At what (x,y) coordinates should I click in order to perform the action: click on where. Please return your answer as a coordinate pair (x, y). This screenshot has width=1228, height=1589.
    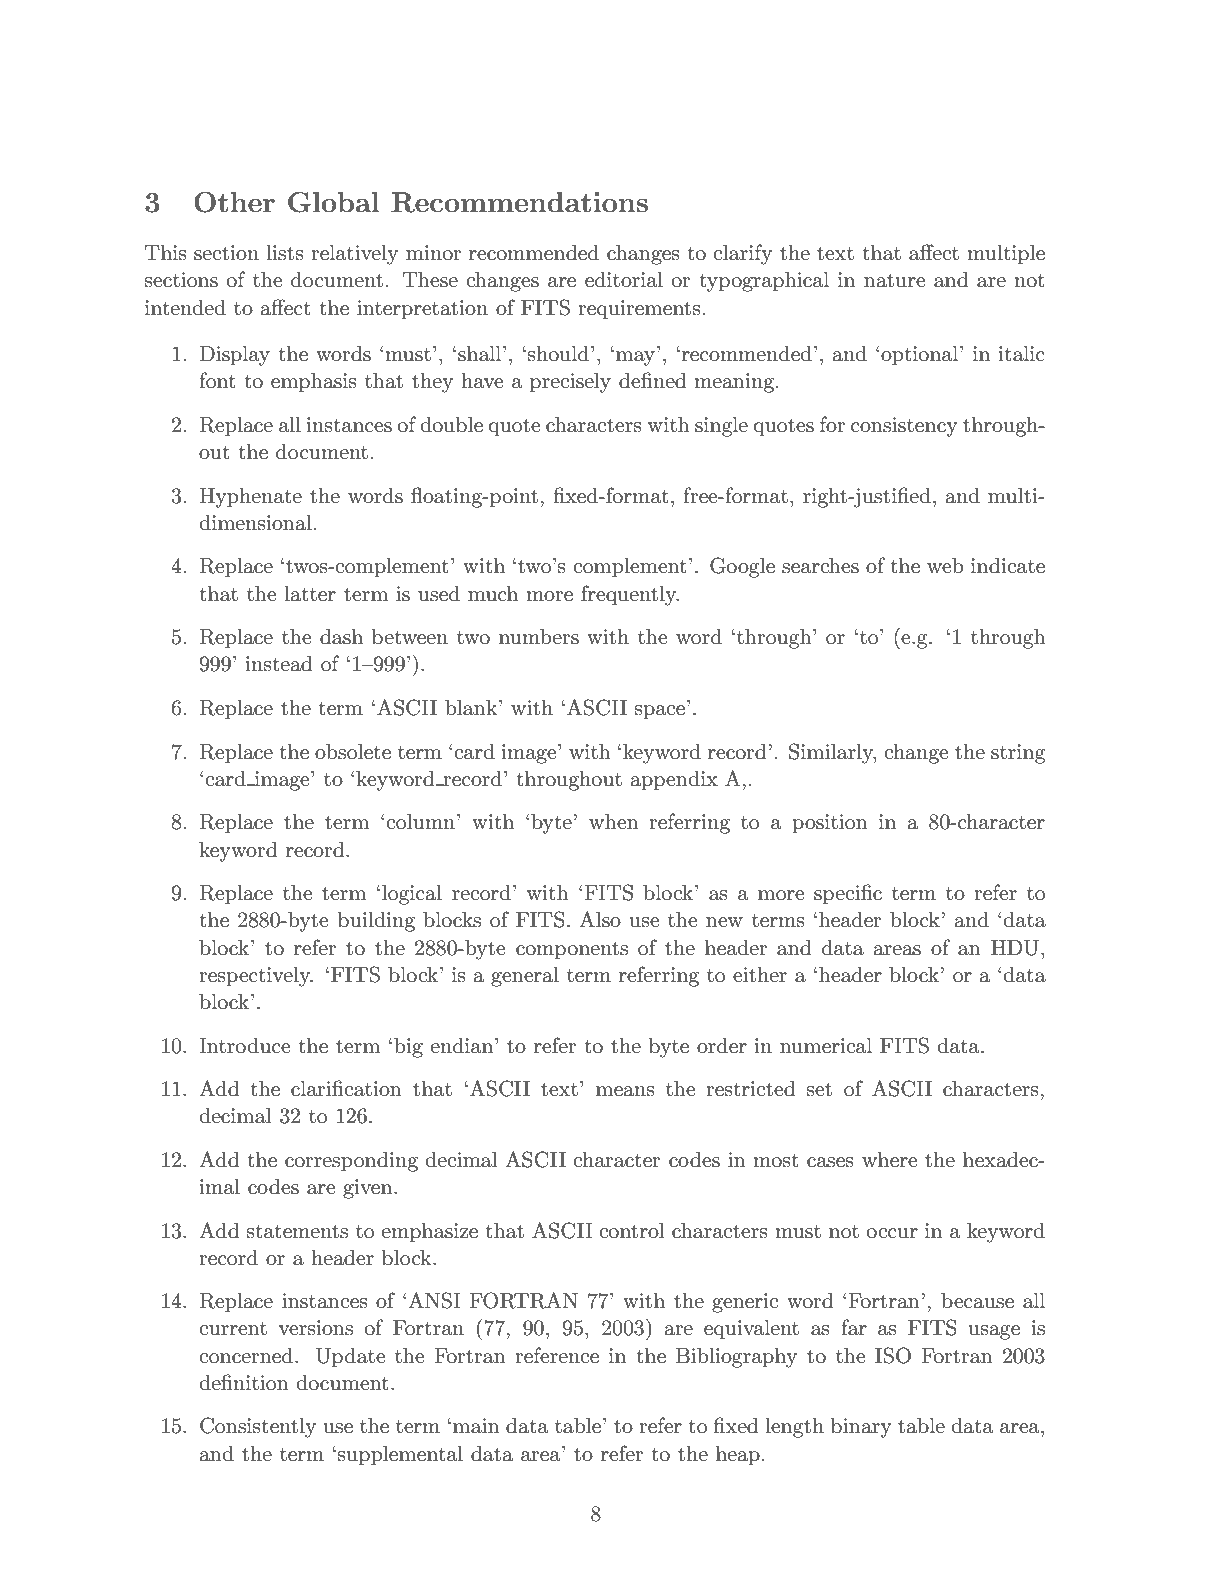
    Looking at the image, I should click on (889, 1160).
